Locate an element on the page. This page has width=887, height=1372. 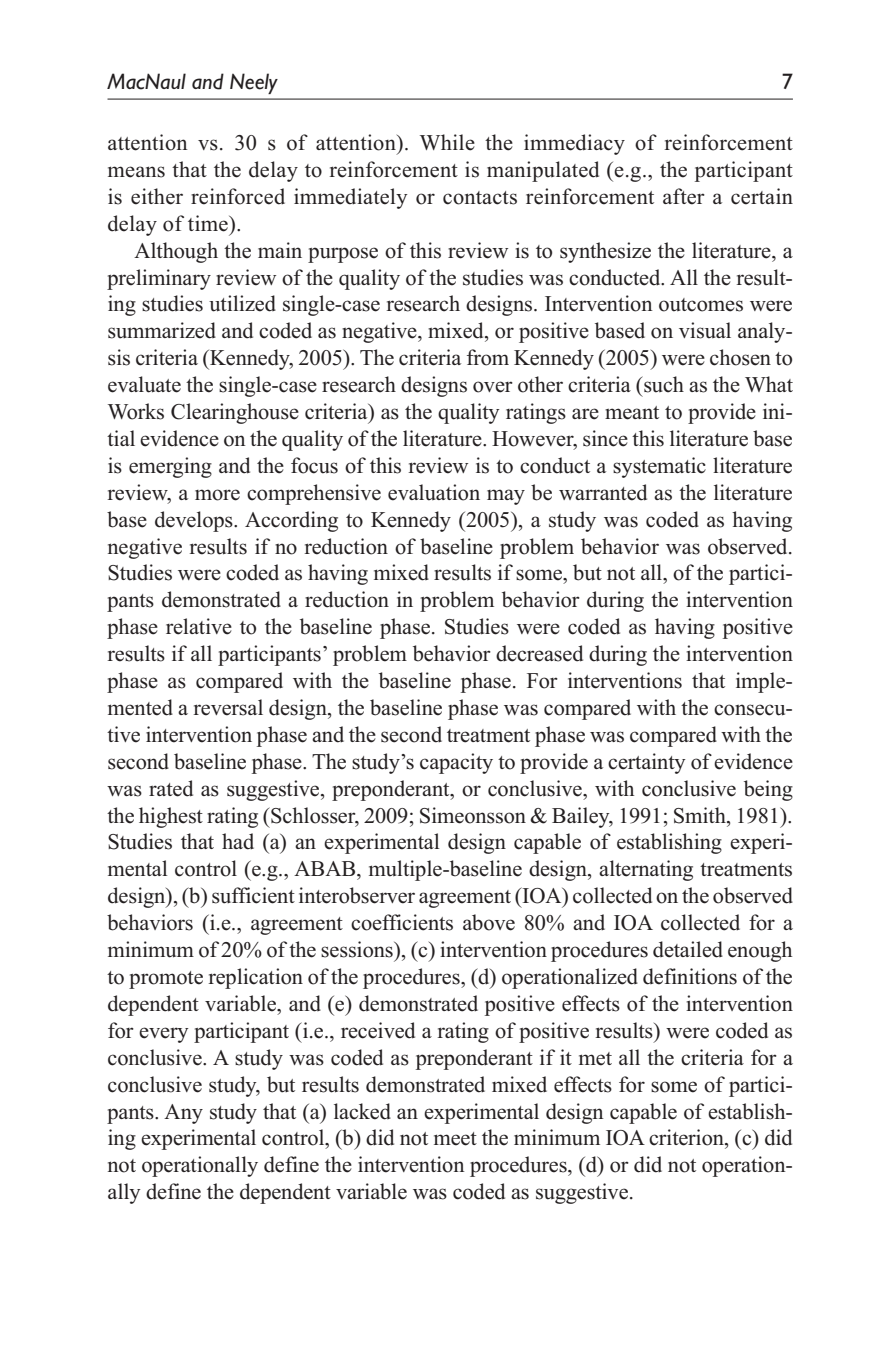
While is located at coordinates (447, 142).
